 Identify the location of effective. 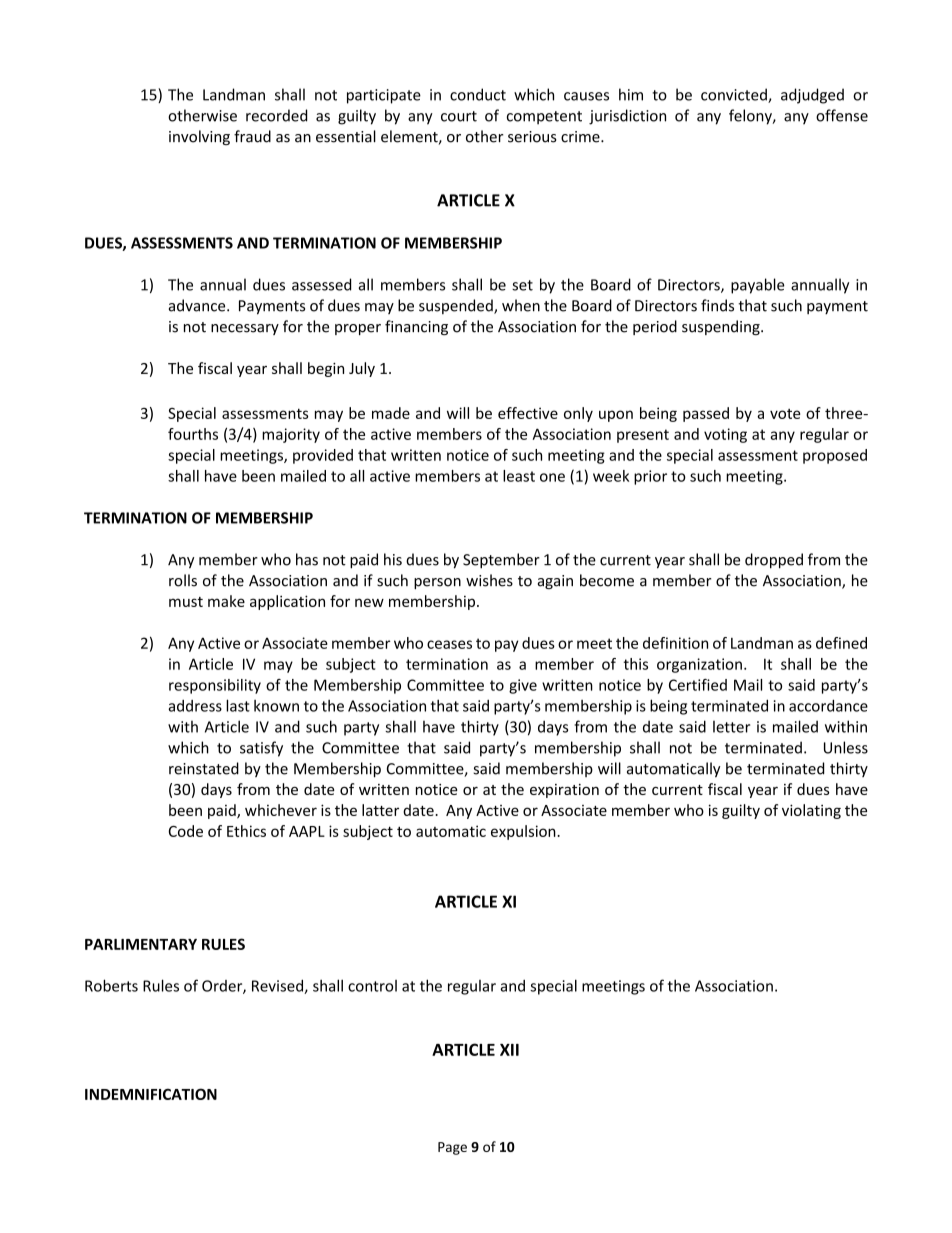
(528, 413).
